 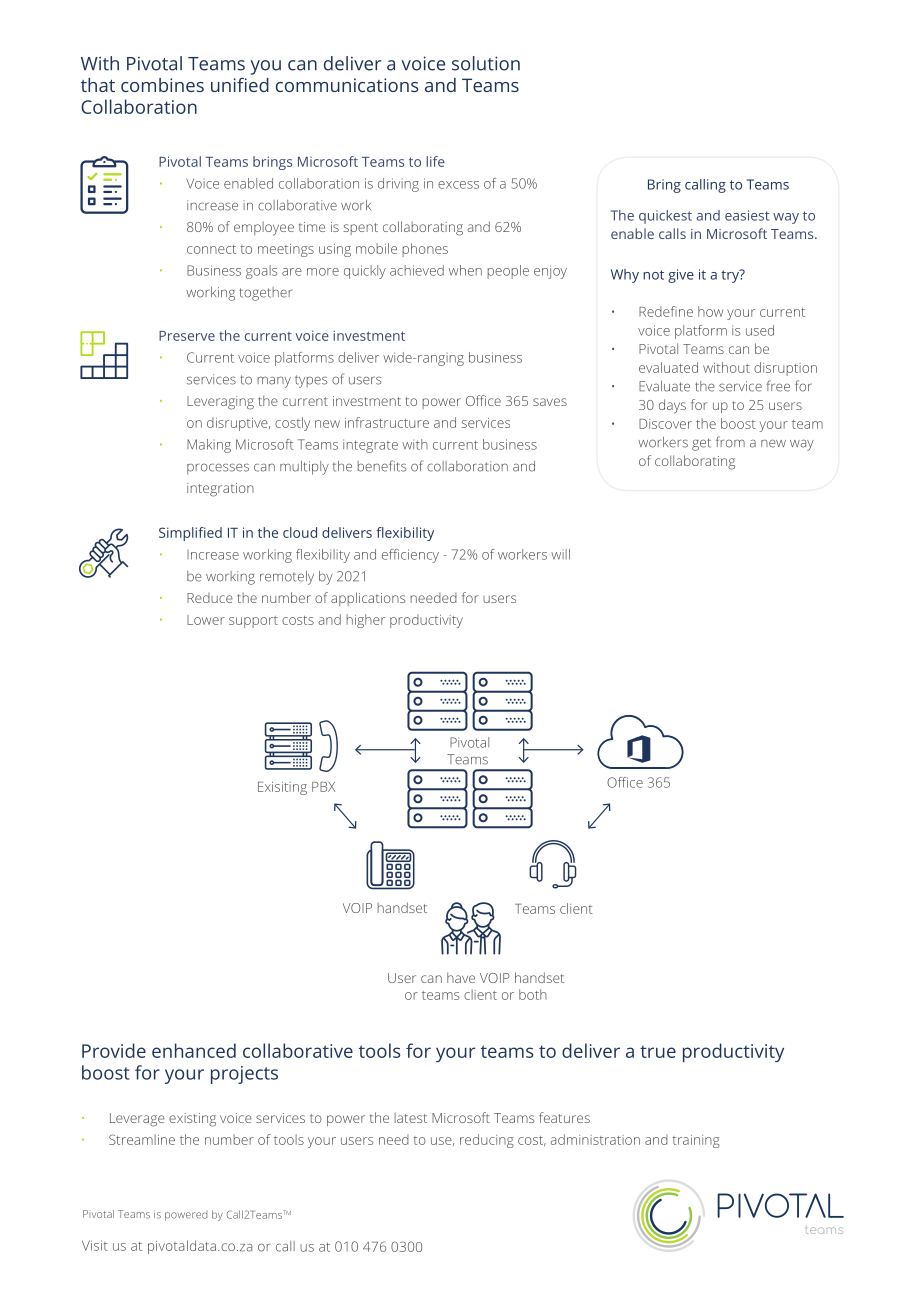 I want to click on higher, so click(x=366, y=621).
